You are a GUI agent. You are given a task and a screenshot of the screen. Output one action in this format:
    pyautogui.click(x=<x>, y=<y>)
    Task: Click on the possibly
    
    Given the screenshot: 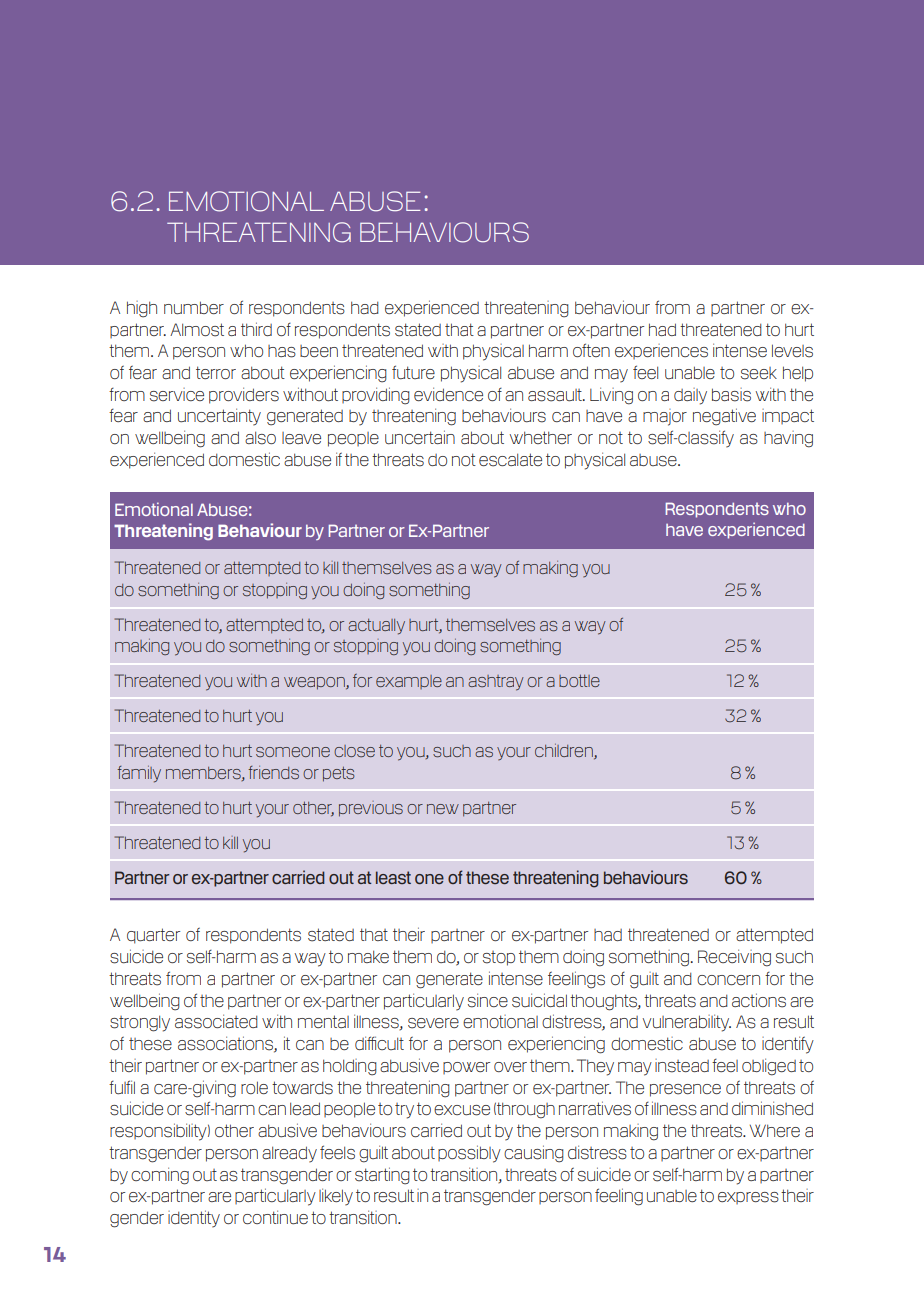 What is the action you would take?
    pyautogui.click(x=469, y=1154)
